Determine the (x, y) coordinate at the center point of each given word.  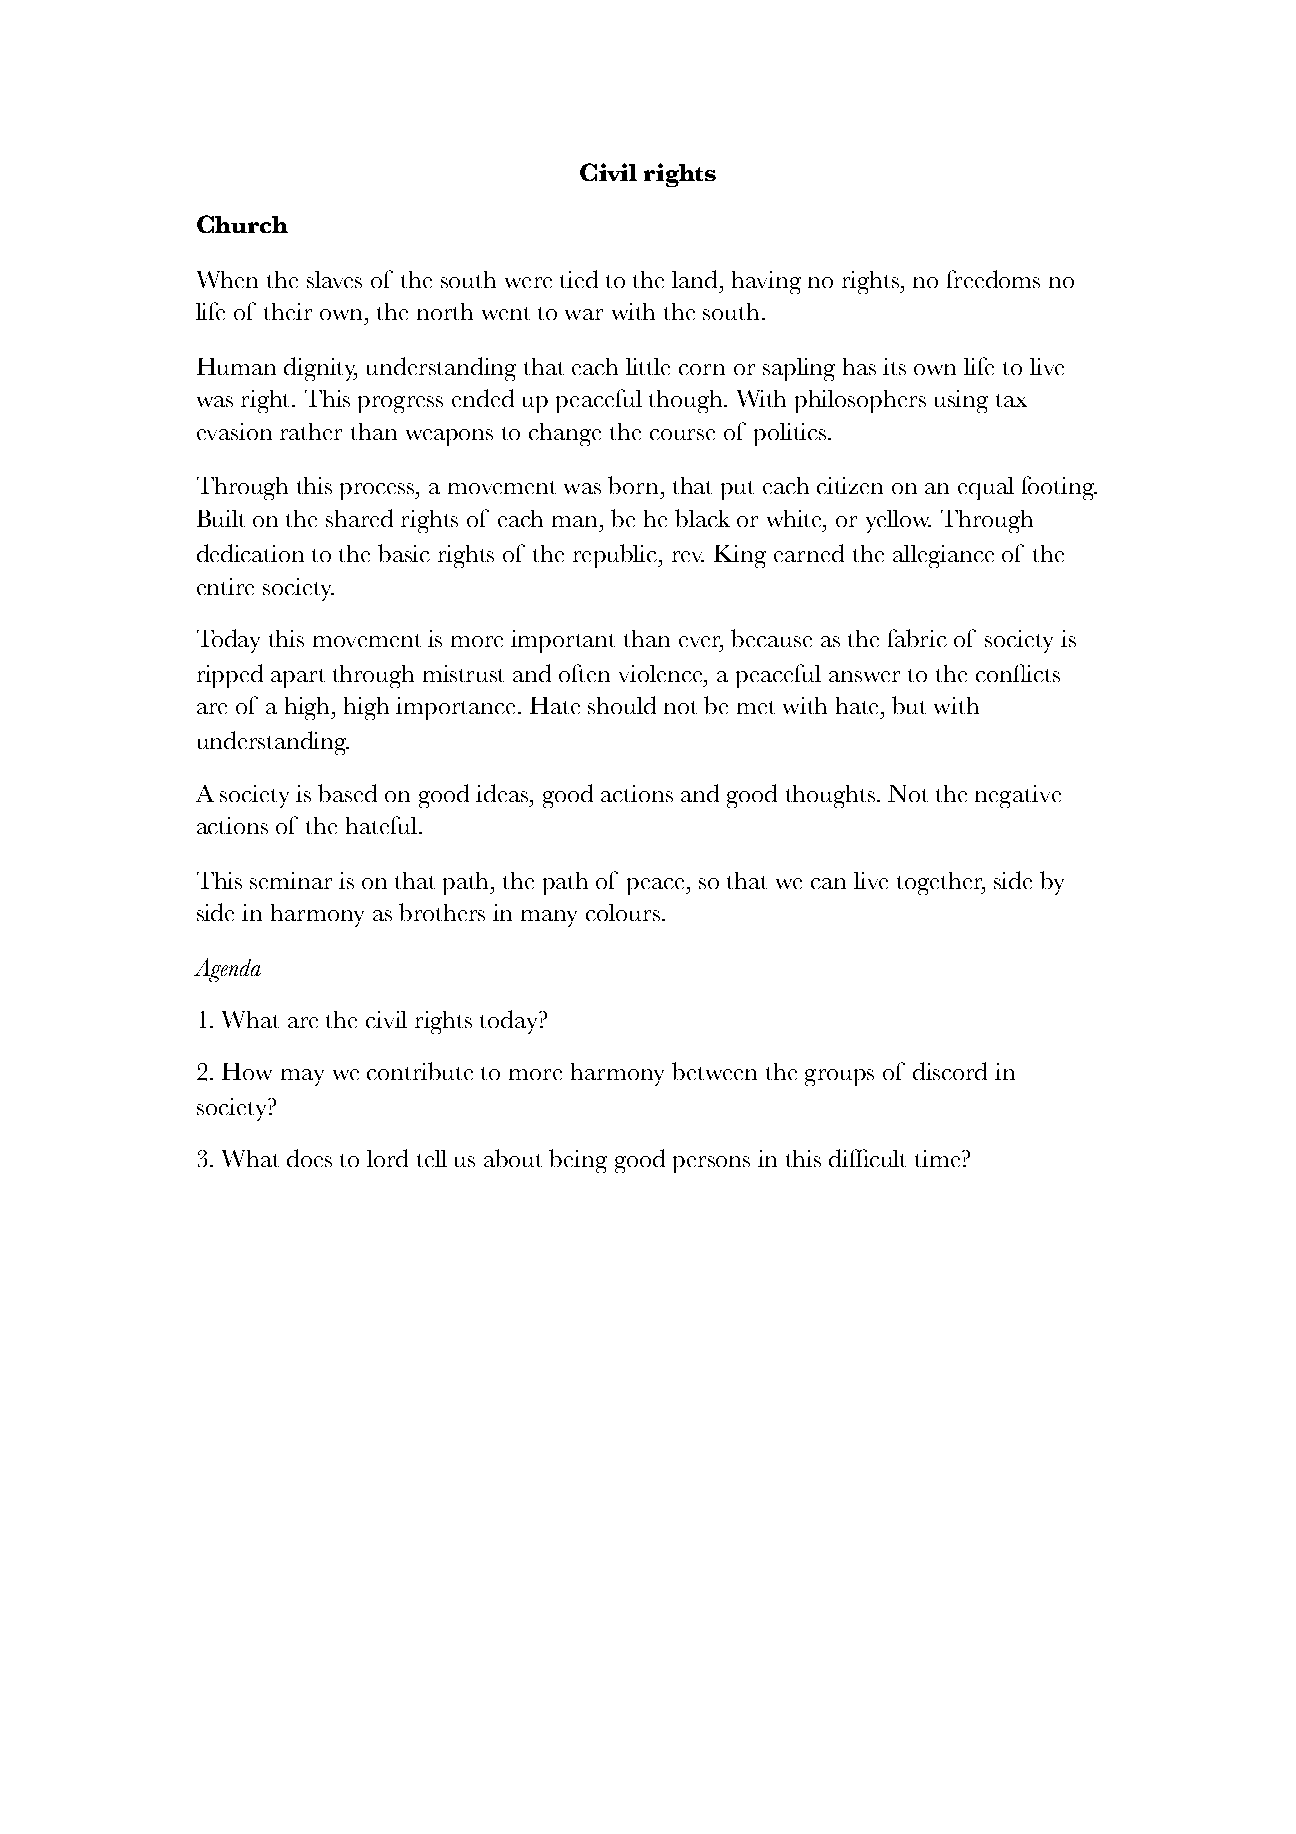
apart (298, 678)
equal (986, 488)
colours (624, 912)
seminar (291, 880)
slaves (334, 279)
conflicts (1018, 673)
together (941, 883)
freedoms (993, 279)
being (578, 1161)
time (939, 1158)
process (378, 491)
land (696, 279)
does (309, 1158)
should (622, 705)
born (635, 485)
